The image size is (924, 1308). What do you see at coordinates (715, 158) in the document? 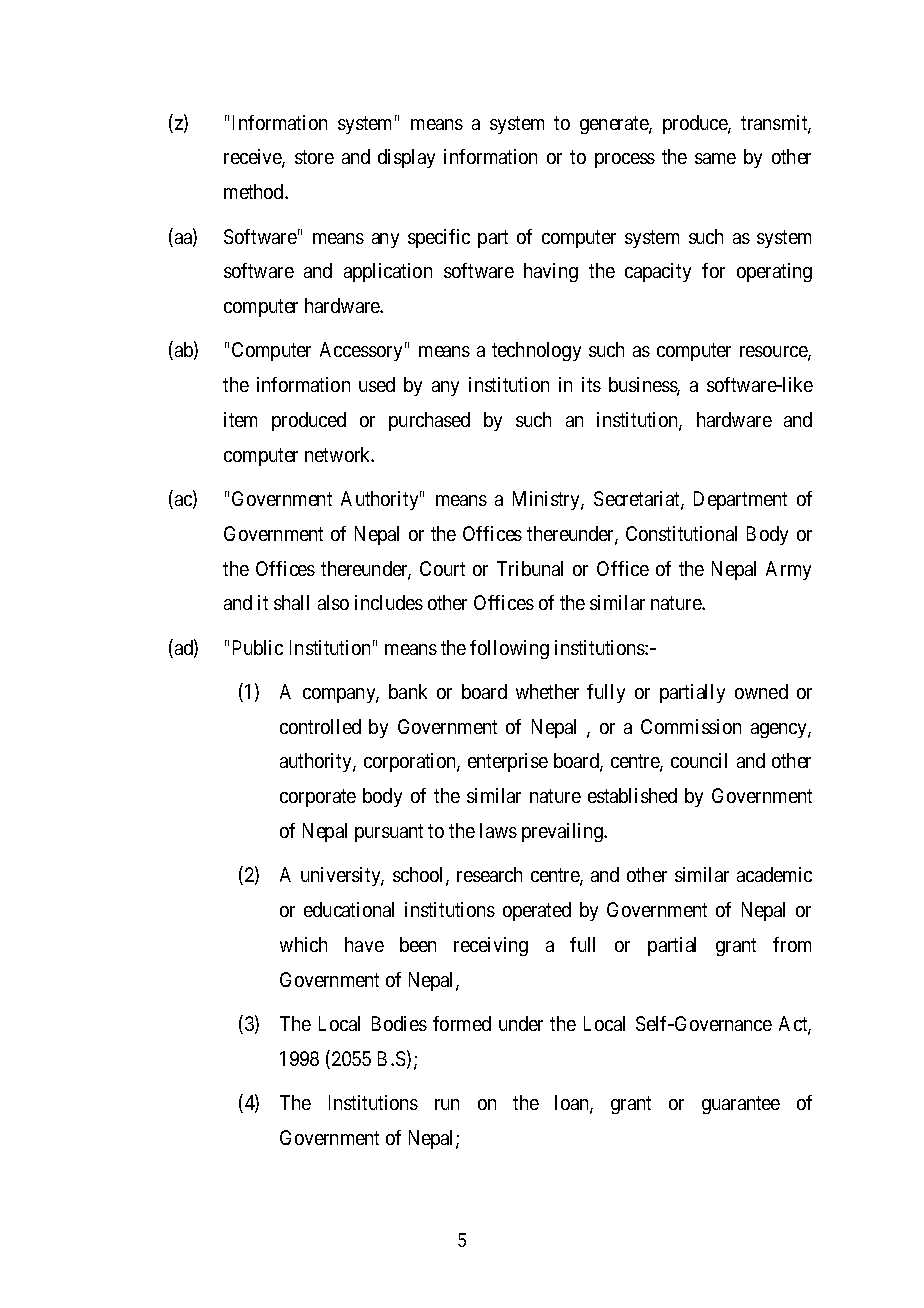
I see `same` at bounding box center [715, 158].
